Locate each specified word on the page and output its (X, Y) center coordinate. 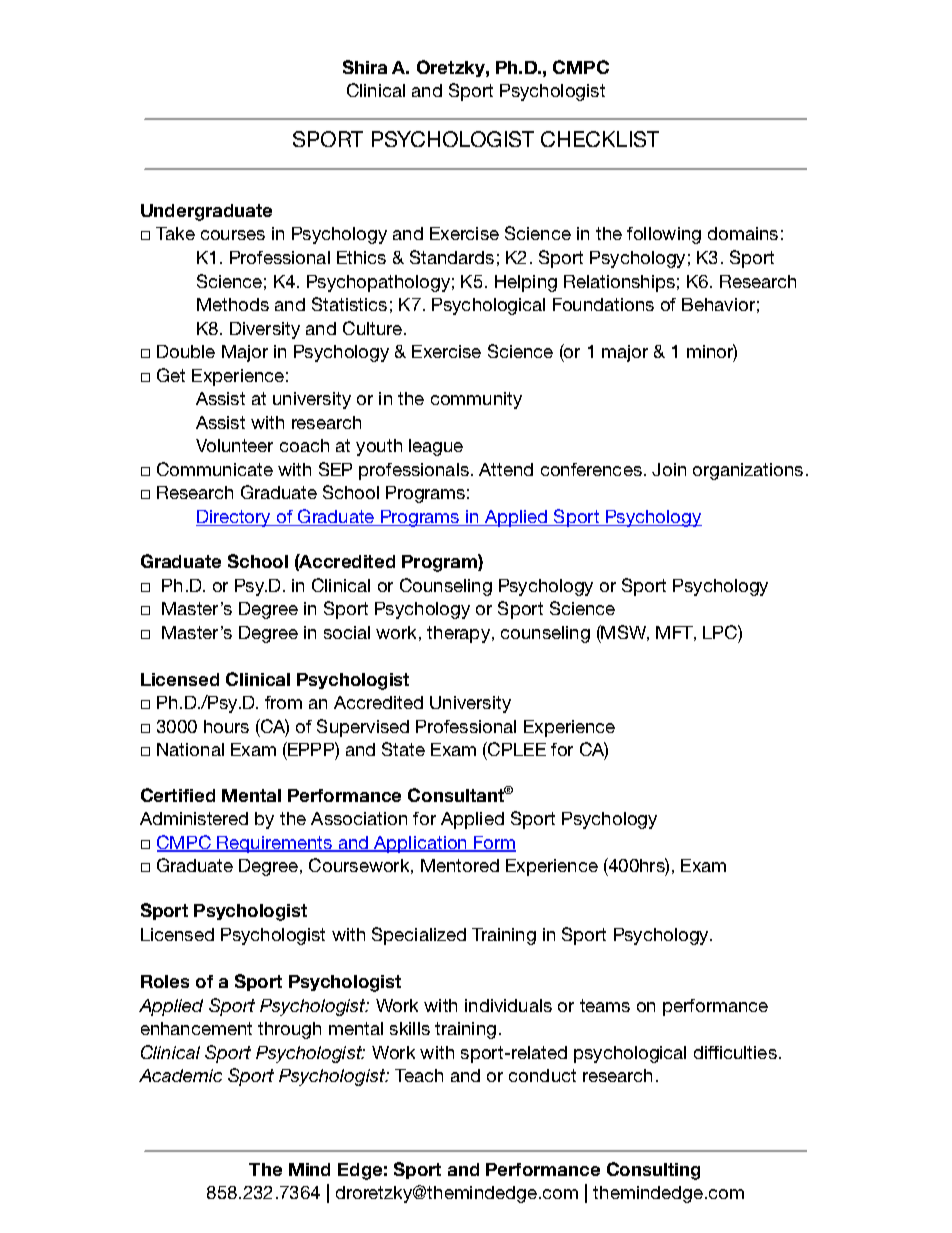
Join (669, 469)
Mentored (460, 865)
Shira (365, 67)
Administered (194, 818)
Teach (419, 1075)
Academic (180, 1075)
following (664, 235)
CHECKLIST (600, 139)
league (436, 447)
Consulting (653, 1171)
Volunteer (234, 445)
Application (420, 844)
